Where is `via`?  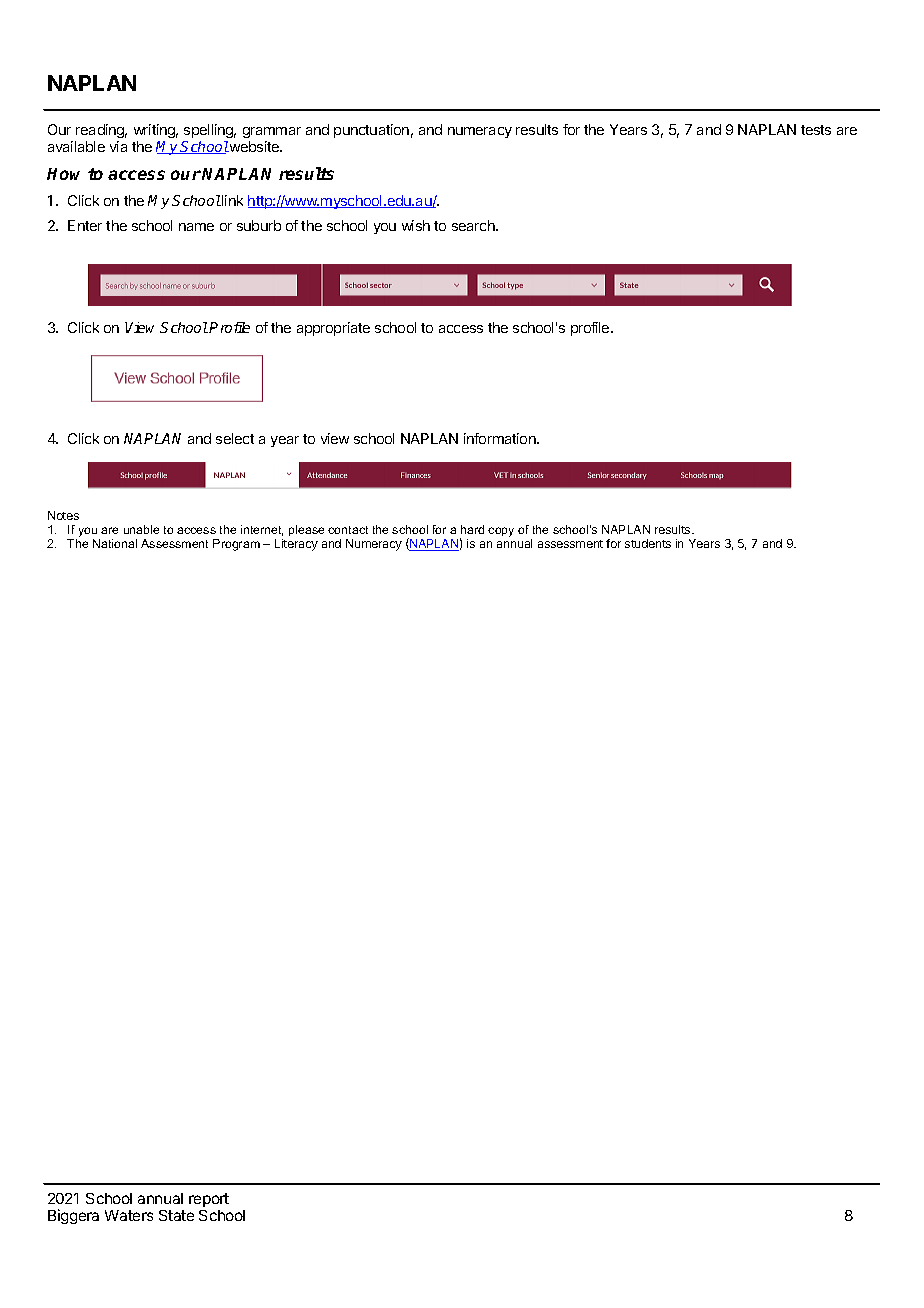
via is located at coordinates (118, 146).
